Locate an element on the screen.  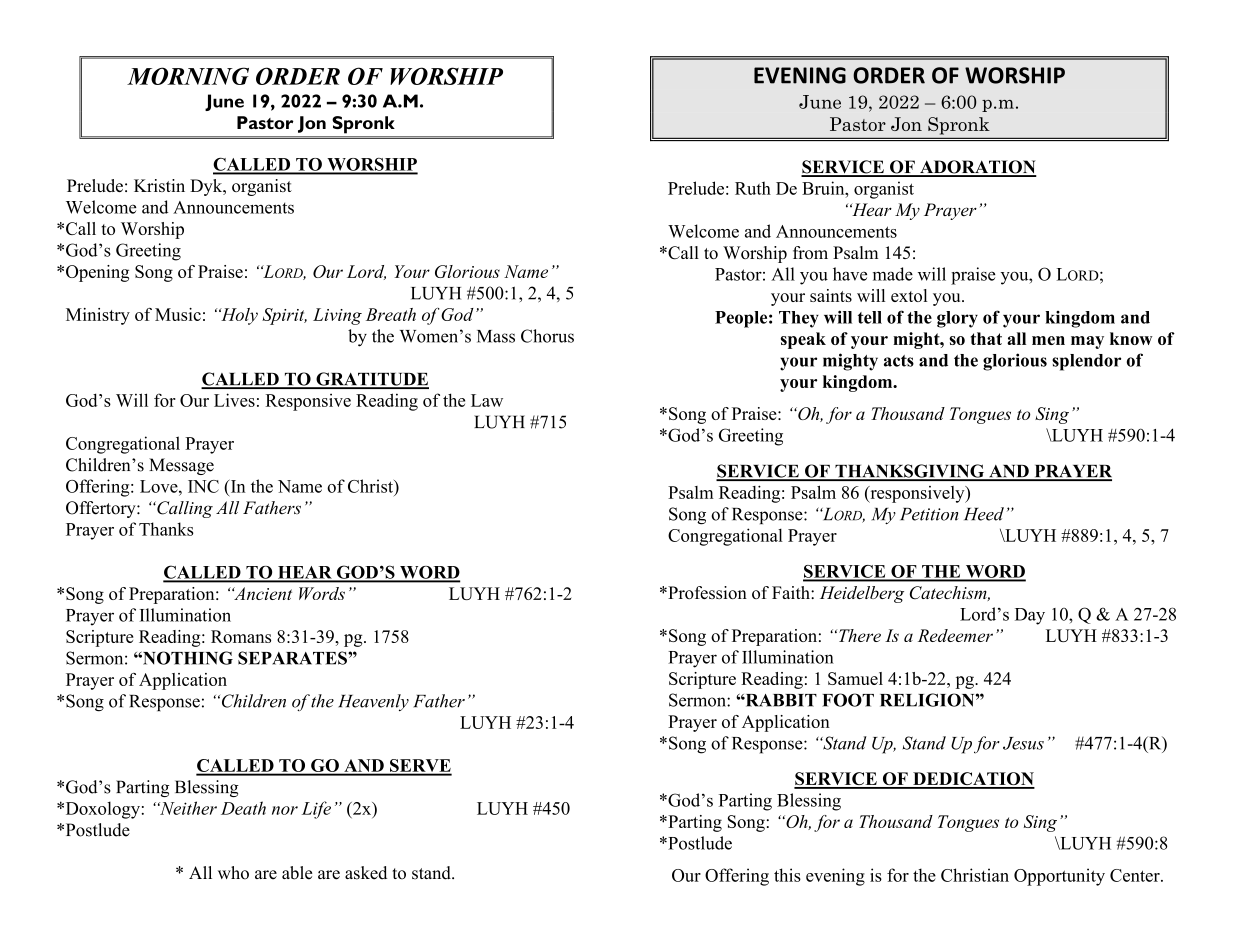
glory is located at coordinates (957, 319).
